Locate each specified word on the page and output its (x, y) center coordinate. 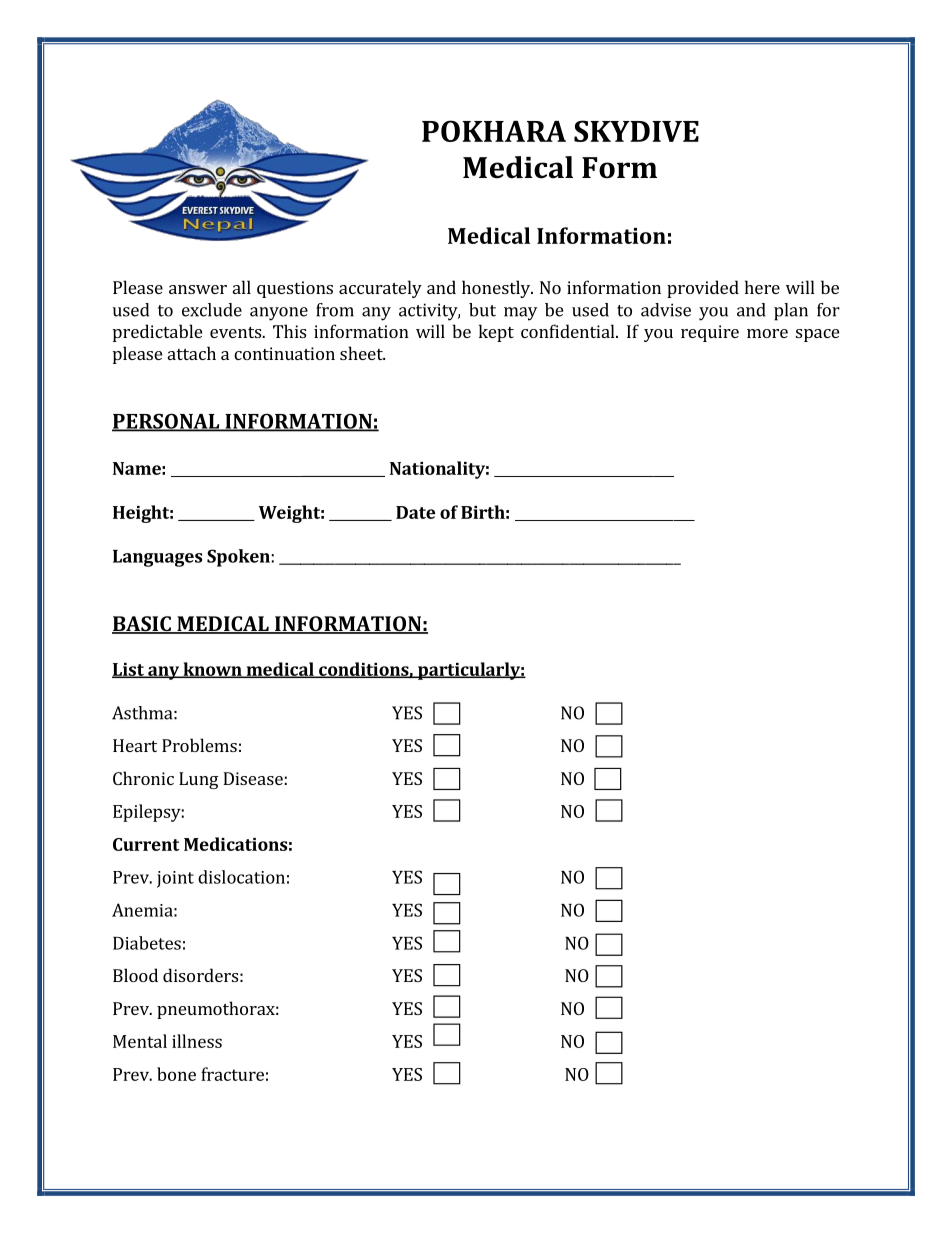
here (762, 287)
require (710, 333)
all (242, 287)
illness (197, 1041)
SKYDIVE (636, 131)
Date (415, 512)
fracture (232, 1074)
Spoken (238, 558)
